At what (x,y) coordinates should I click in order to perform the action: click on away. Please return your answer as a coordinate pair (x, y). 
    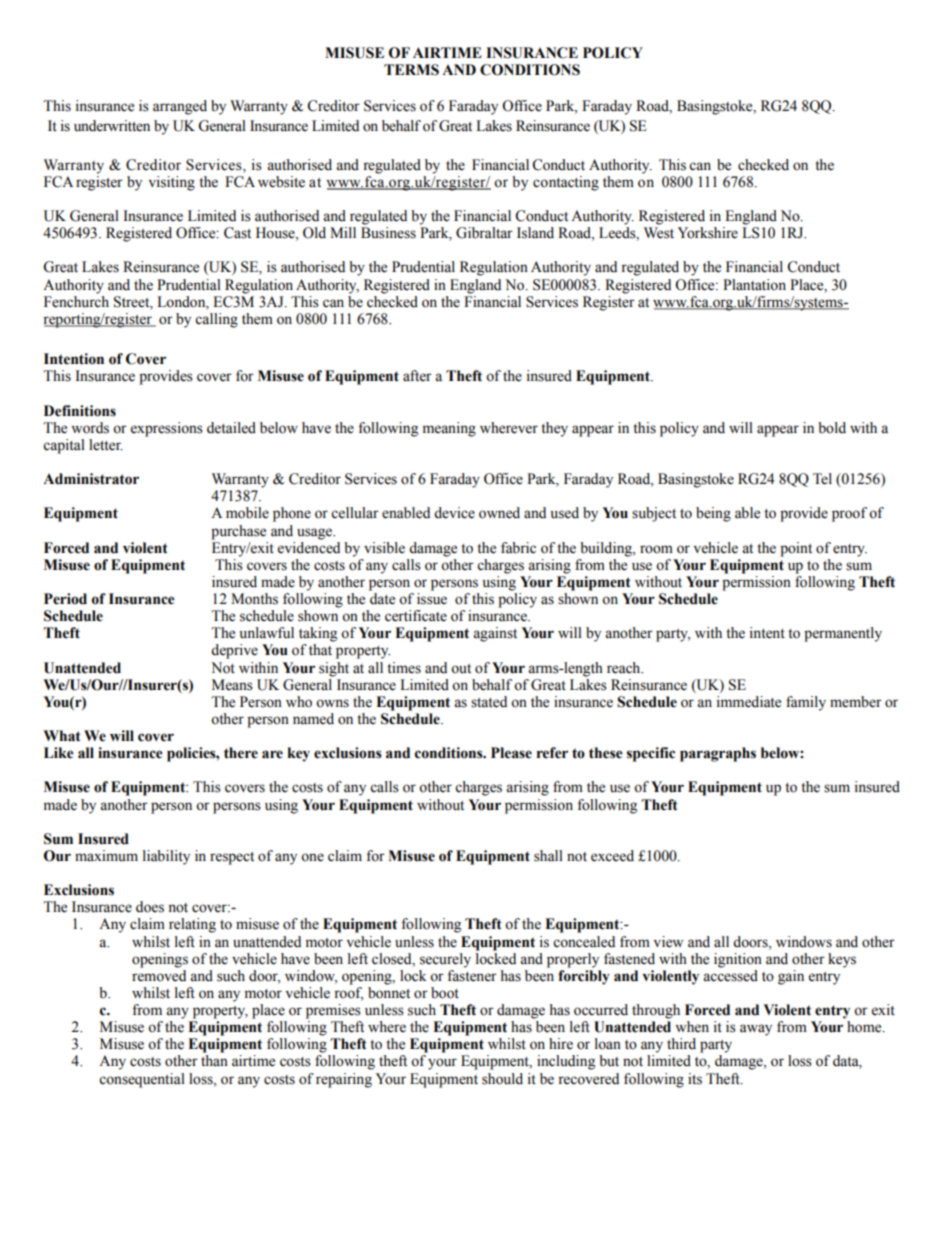
    Looking at the image, I should click on (756, 1030).
